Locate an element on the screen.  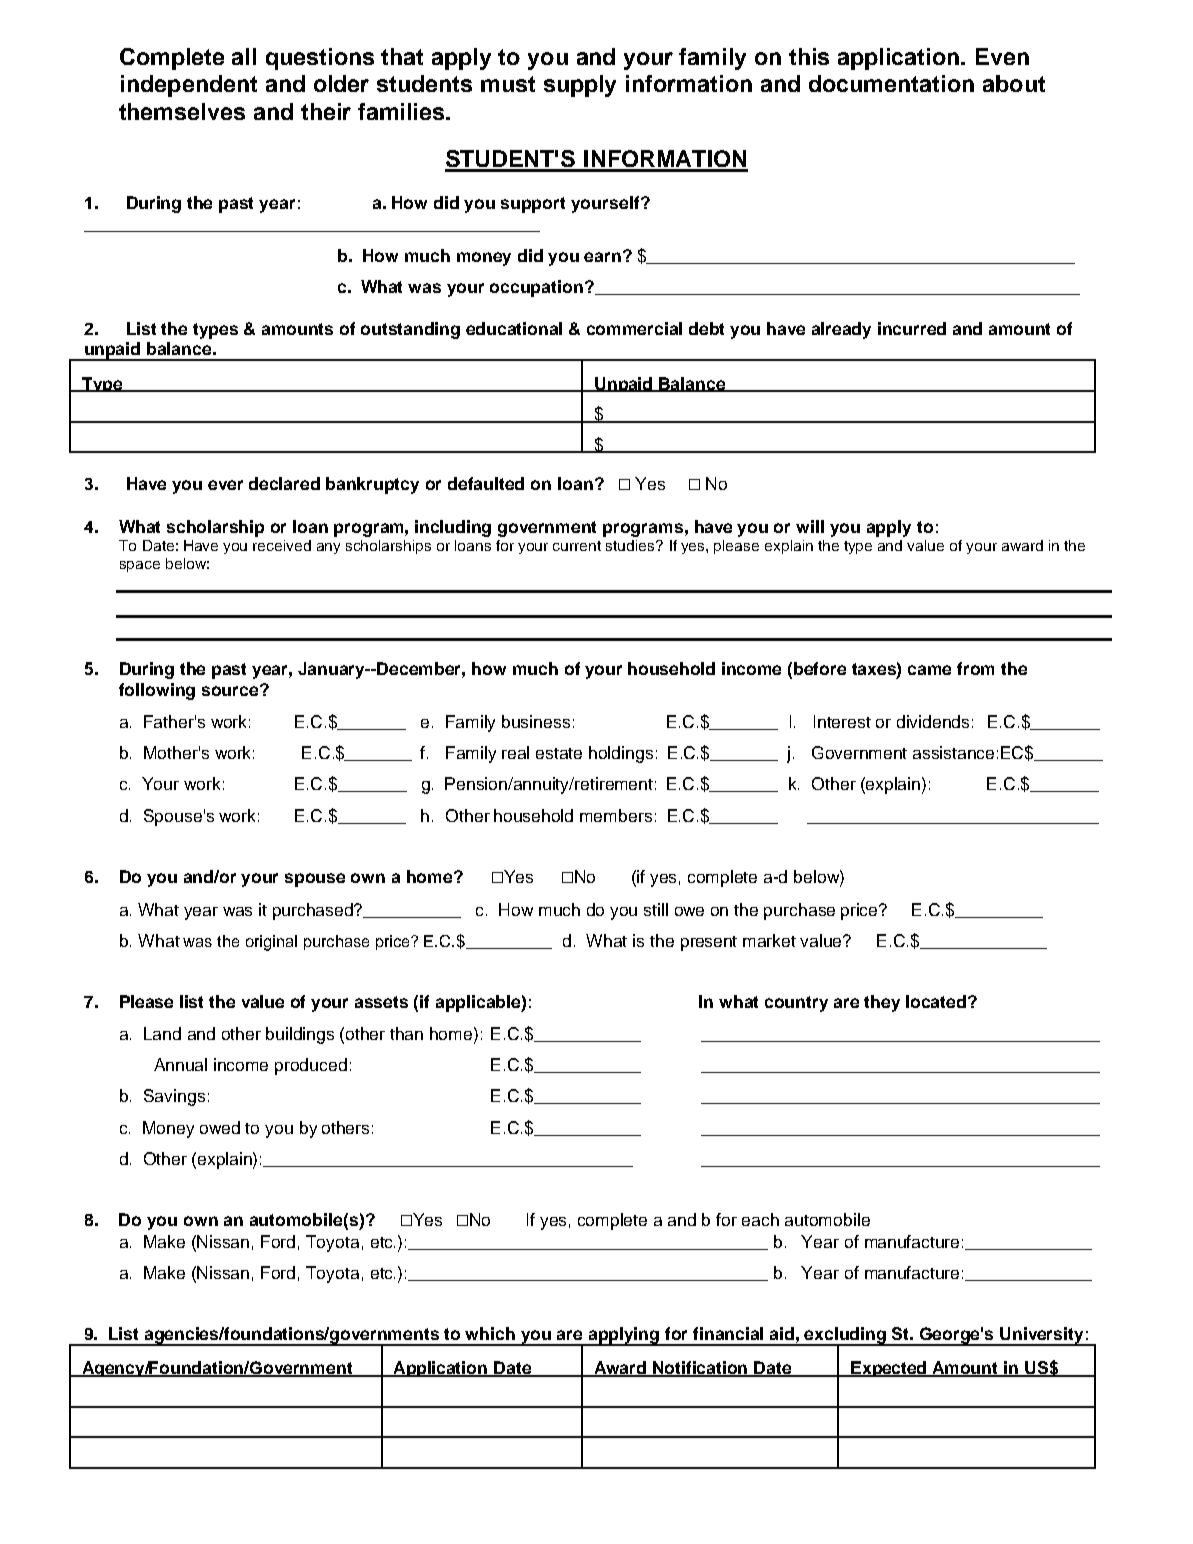
supply is located at coordinates (580, 86).
